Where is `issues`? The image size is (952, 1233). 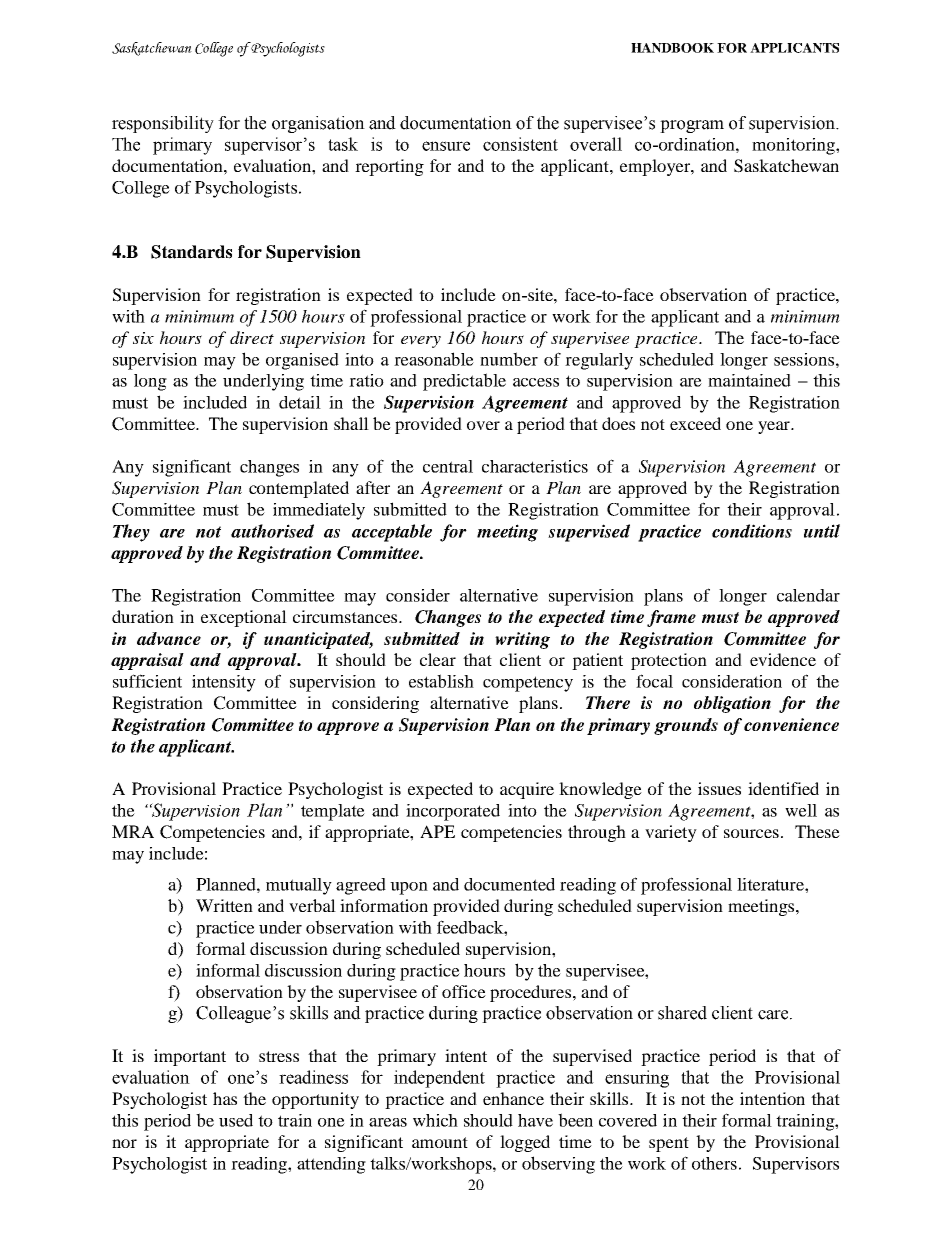
issues is located at coordinates (719, 788).
